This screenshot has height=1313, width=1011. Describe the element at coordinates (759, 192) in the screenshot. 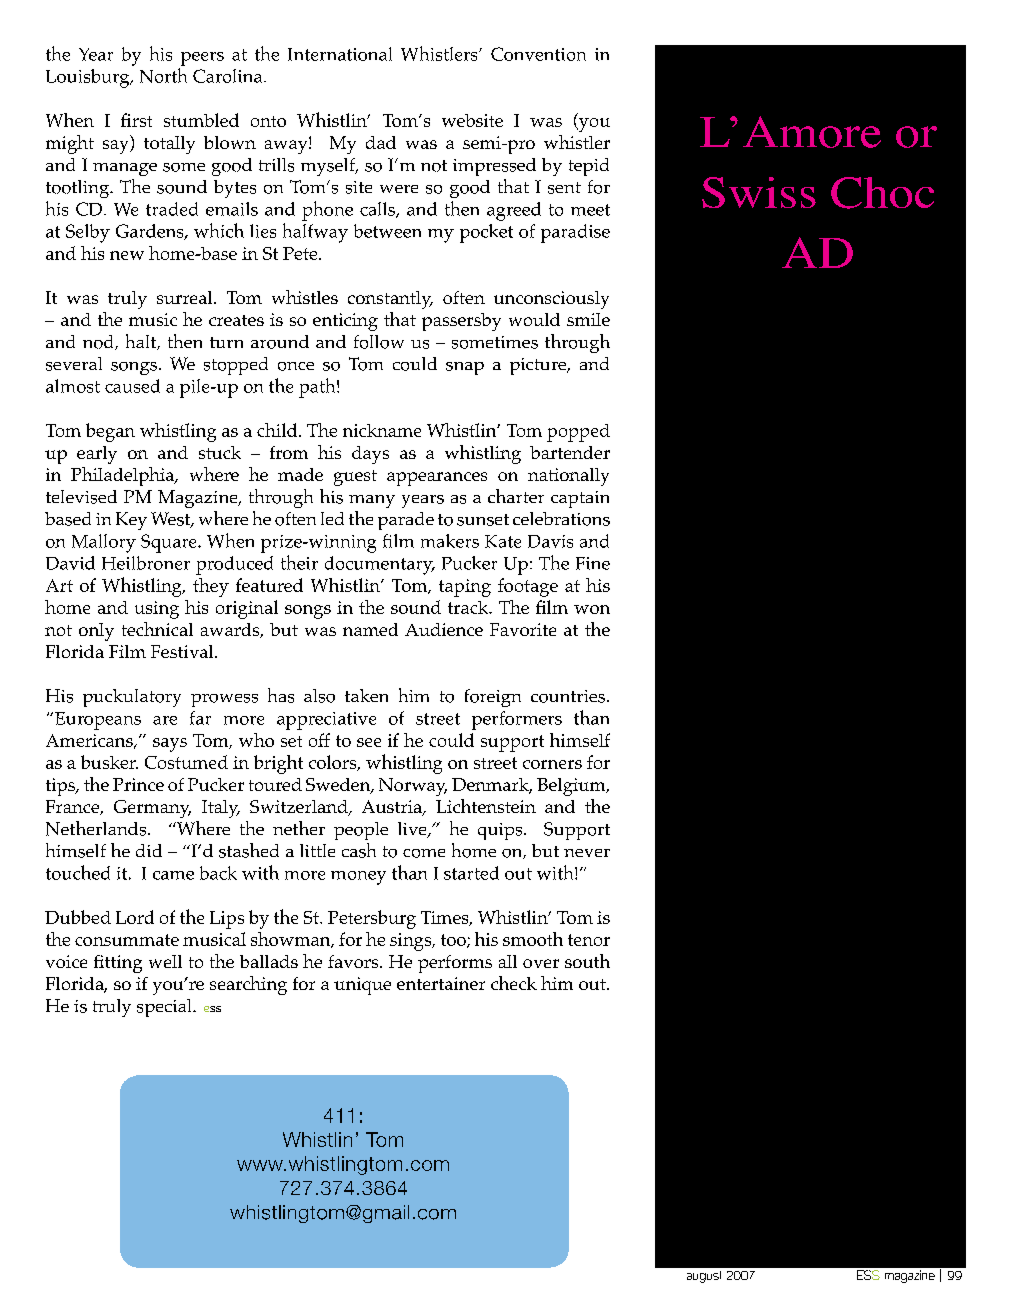

I see `Swiss` at that location.
